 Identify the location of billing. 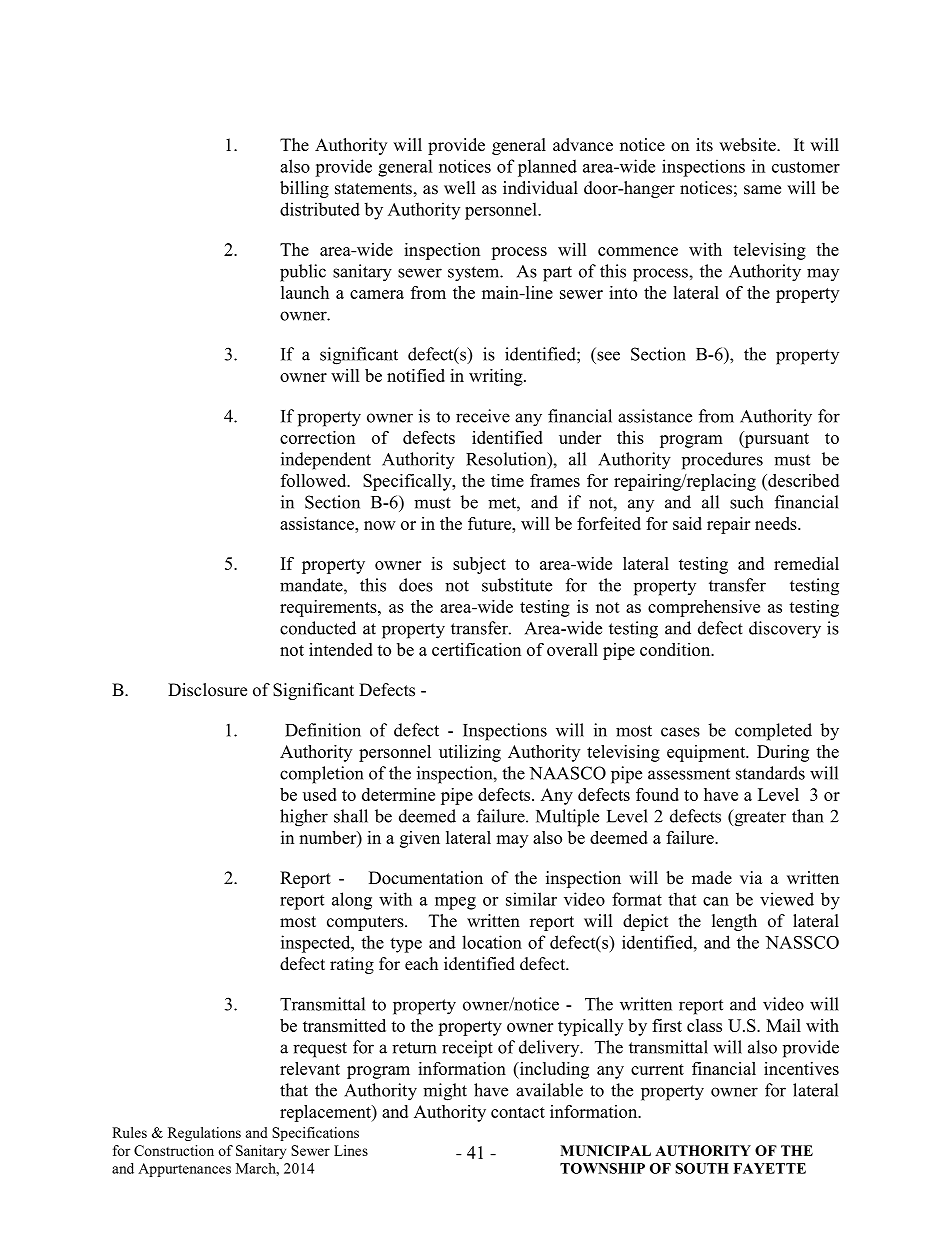
(304, 189).
